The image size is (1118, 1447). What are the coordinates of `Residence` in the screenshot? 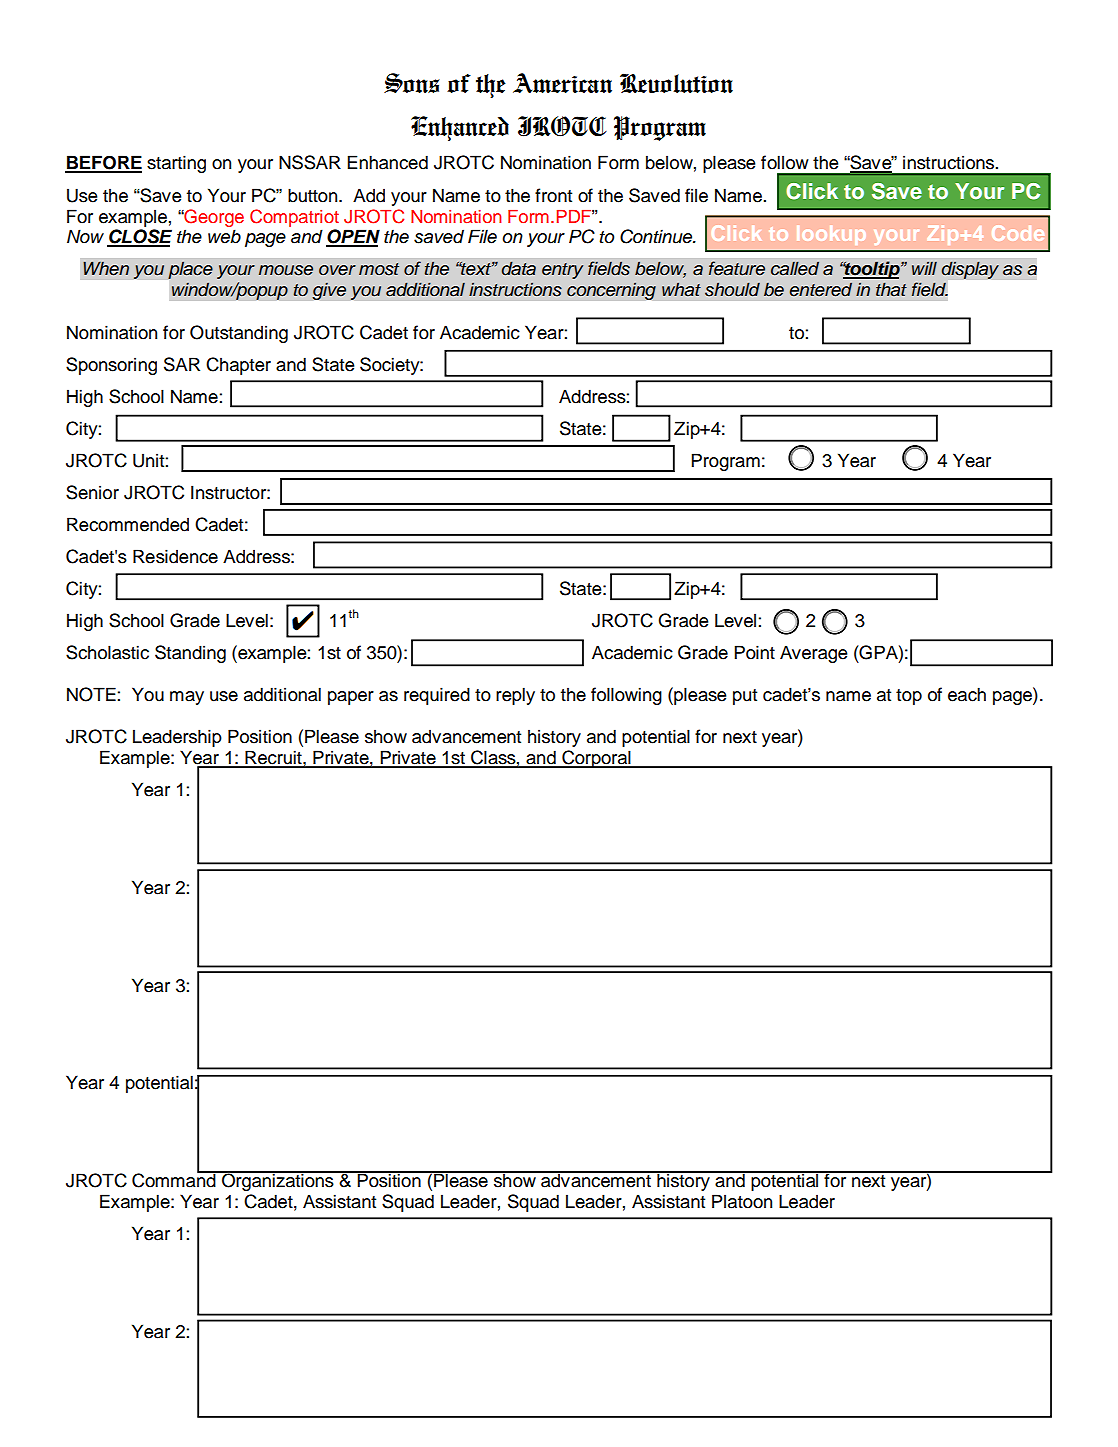 It's located at (175, 556).
